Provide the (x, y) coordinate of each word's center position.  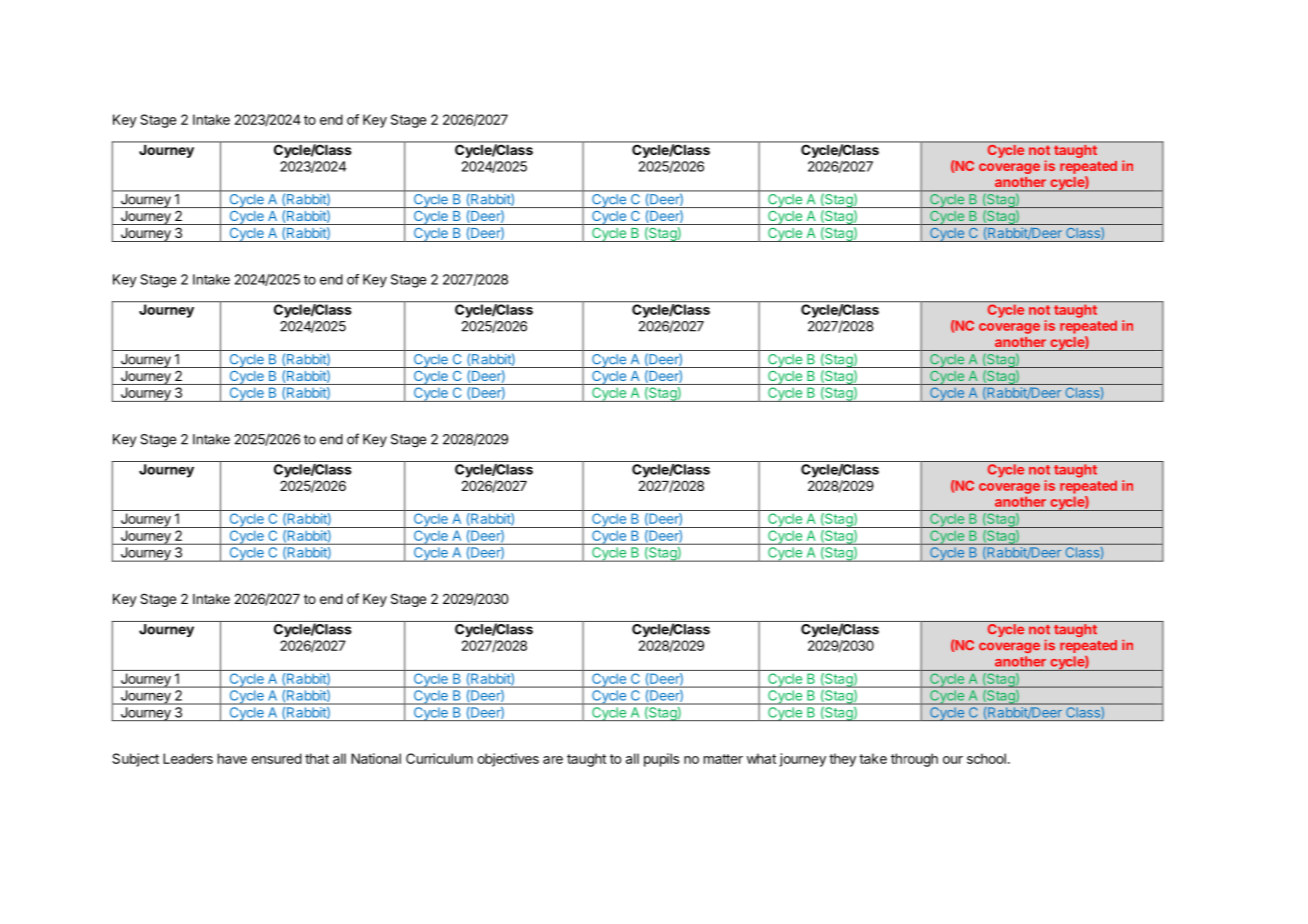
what (761, 758)
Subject (135, 760)
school (986, 758)
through (914, 760)
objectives (508, 760)
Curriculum (439, 758)
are (553, 760)
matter (723, 759)
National (376, 758)
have (232, 758)
